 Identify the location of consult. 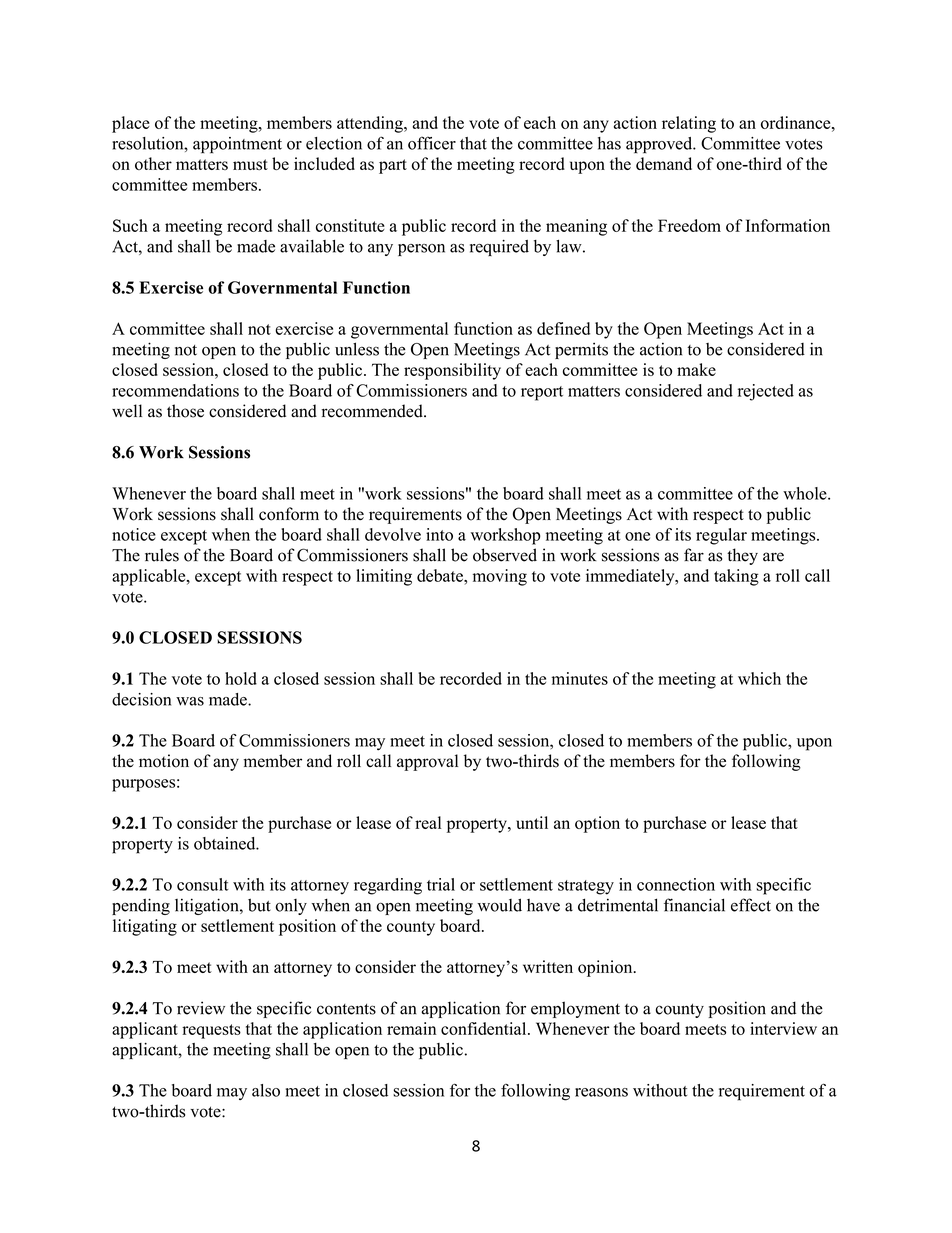
(203, 884).
